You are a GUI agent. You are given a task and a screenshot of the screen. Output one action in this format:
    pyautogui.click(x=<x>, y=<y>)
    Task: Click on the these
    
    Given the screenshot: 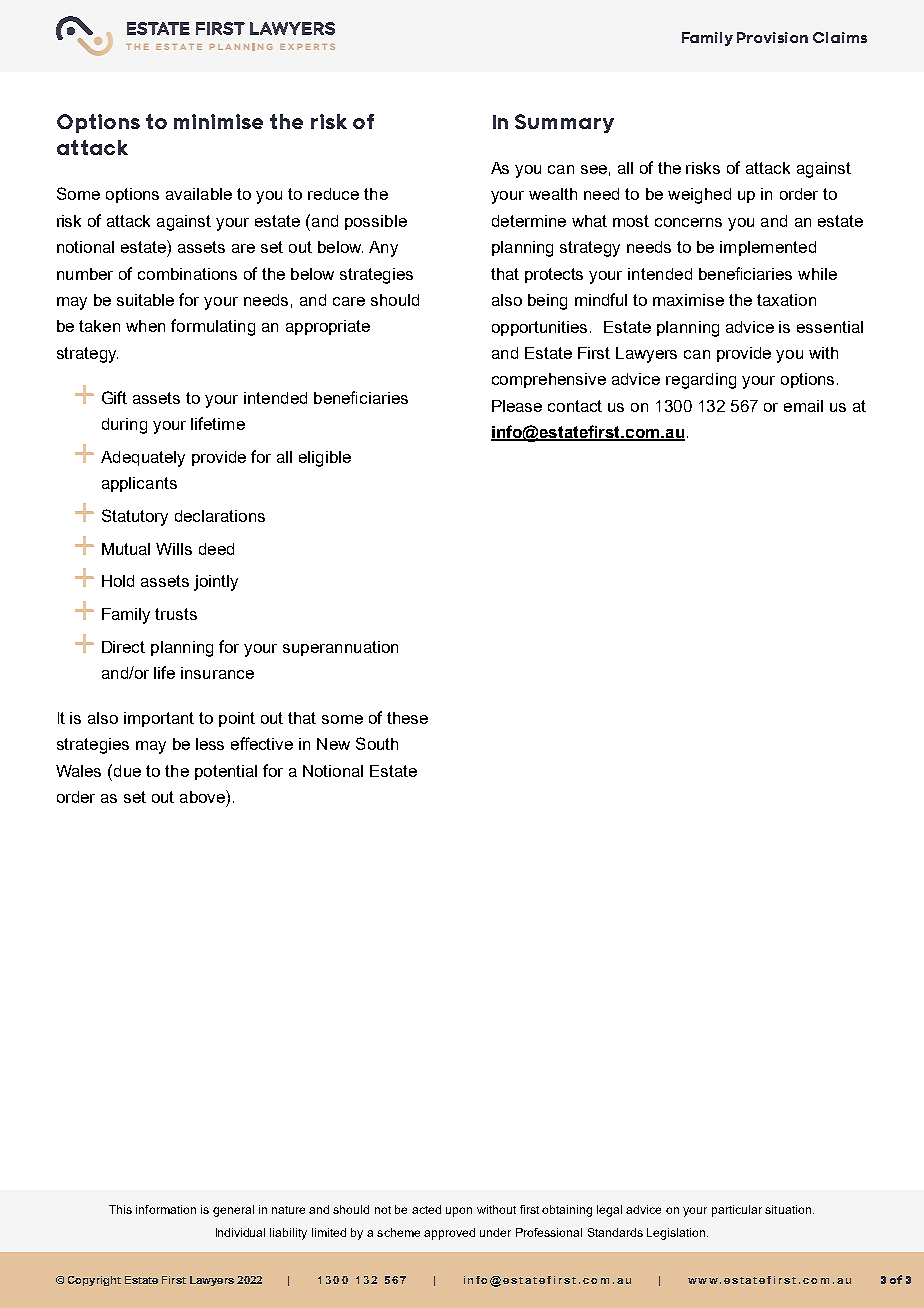 What is the action you would take?
    pyautogui.click(x=407, y=718)
